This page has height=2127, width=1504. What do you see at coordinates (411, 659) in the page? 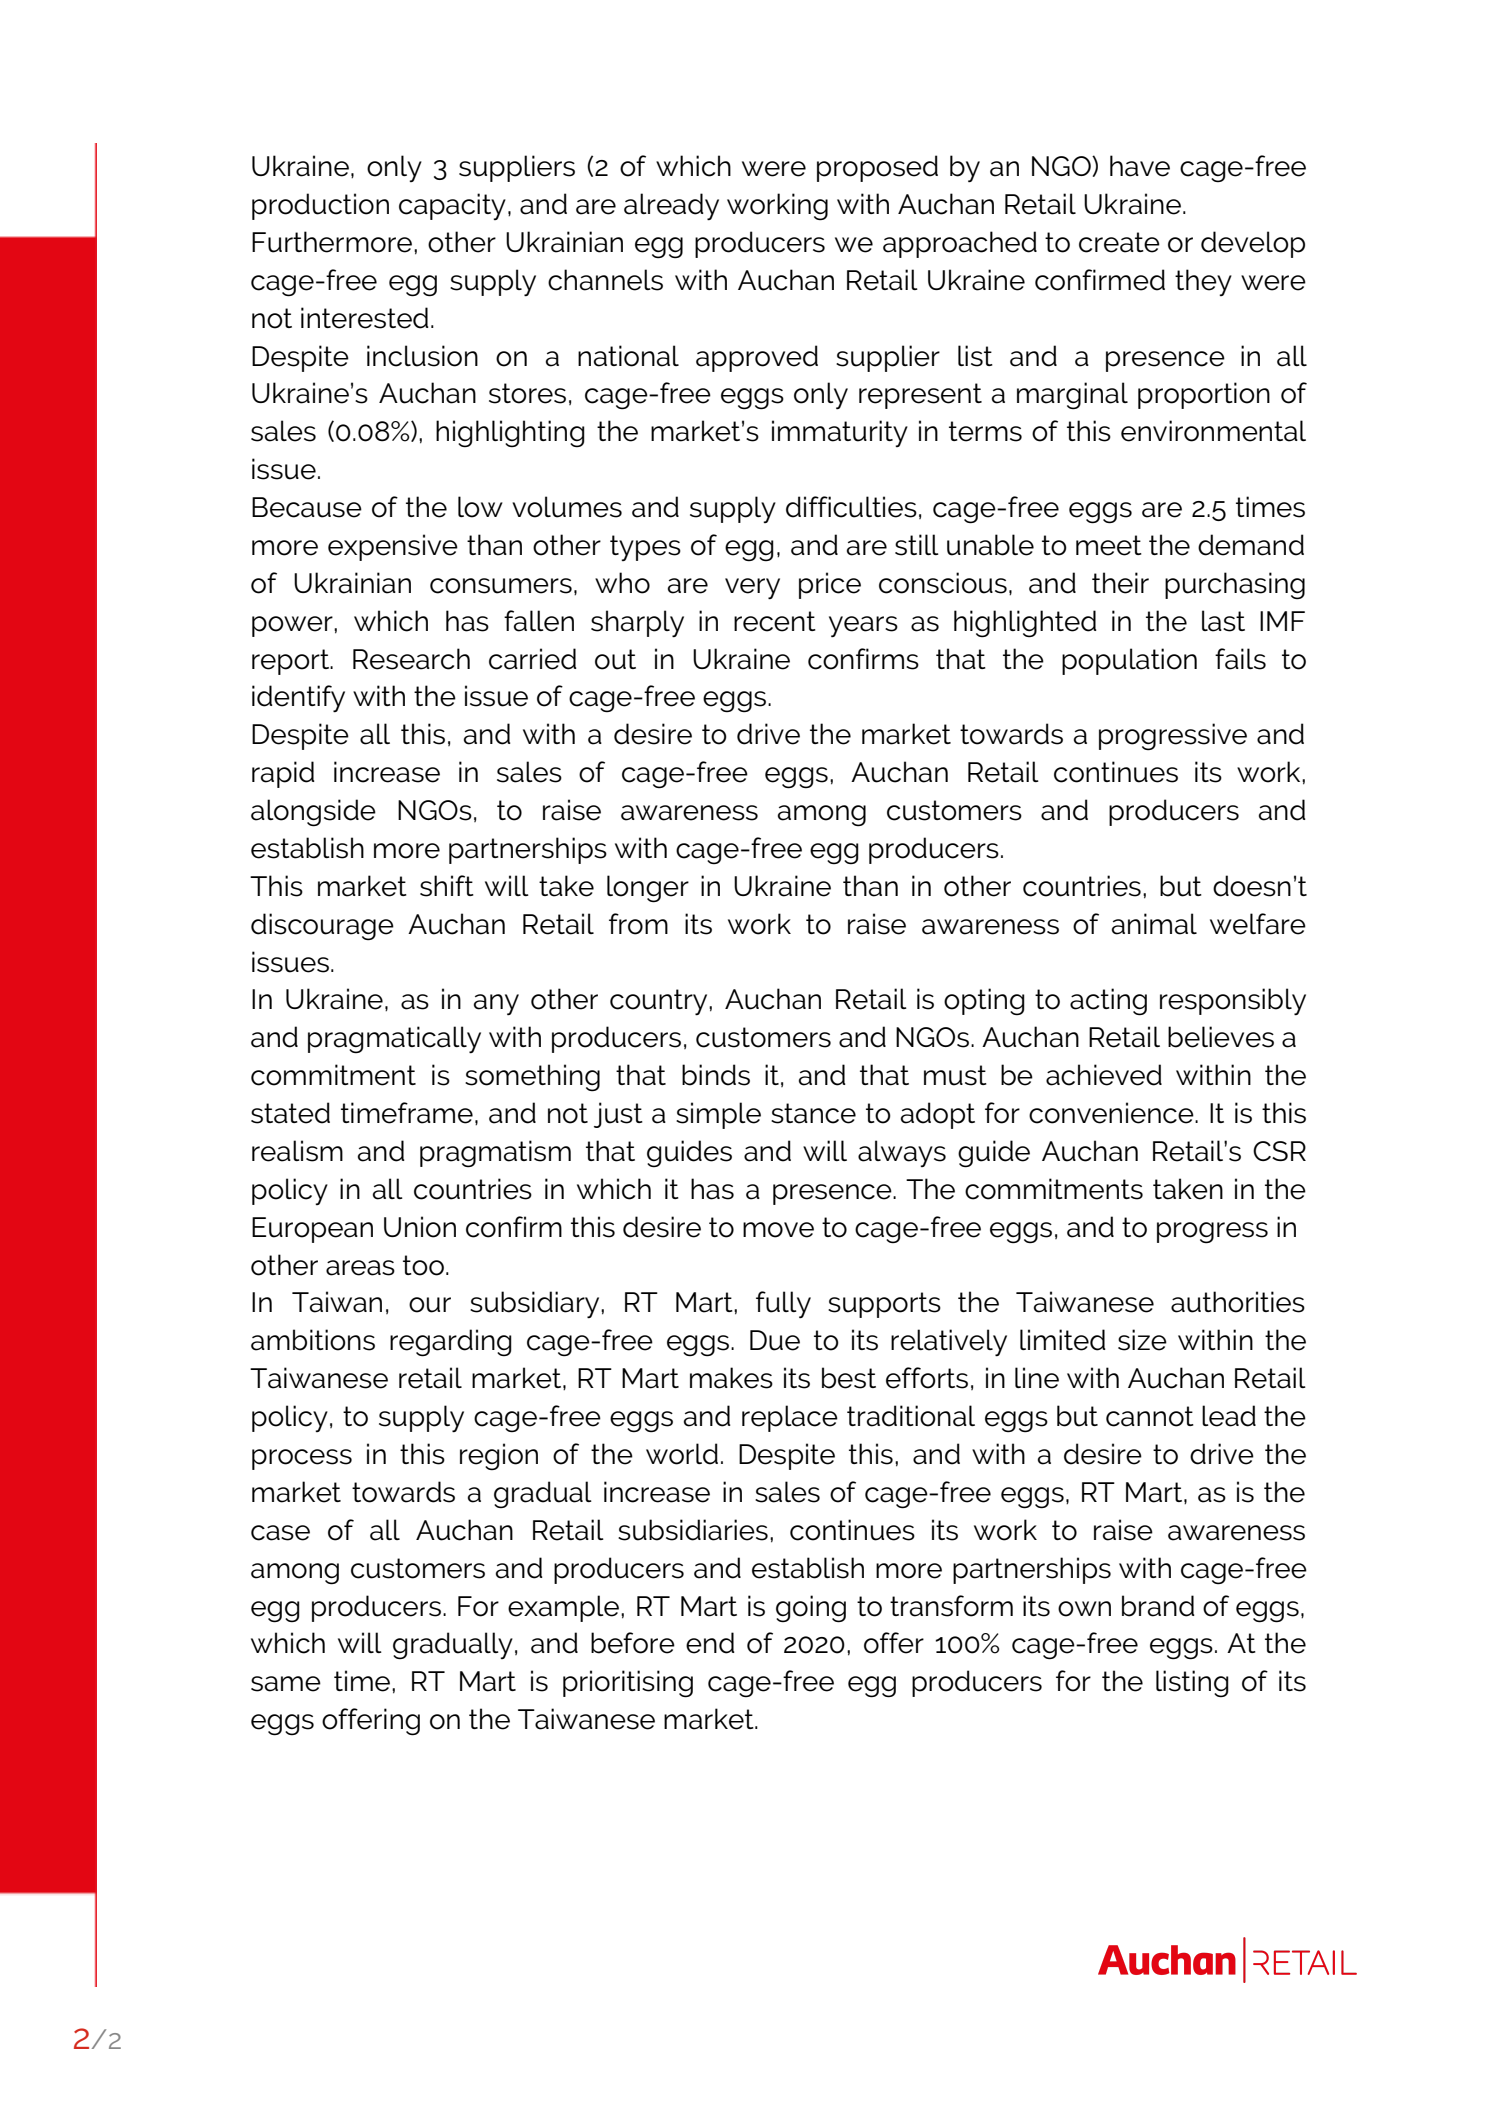
I see `Research` at bounding box center [411, 659].
